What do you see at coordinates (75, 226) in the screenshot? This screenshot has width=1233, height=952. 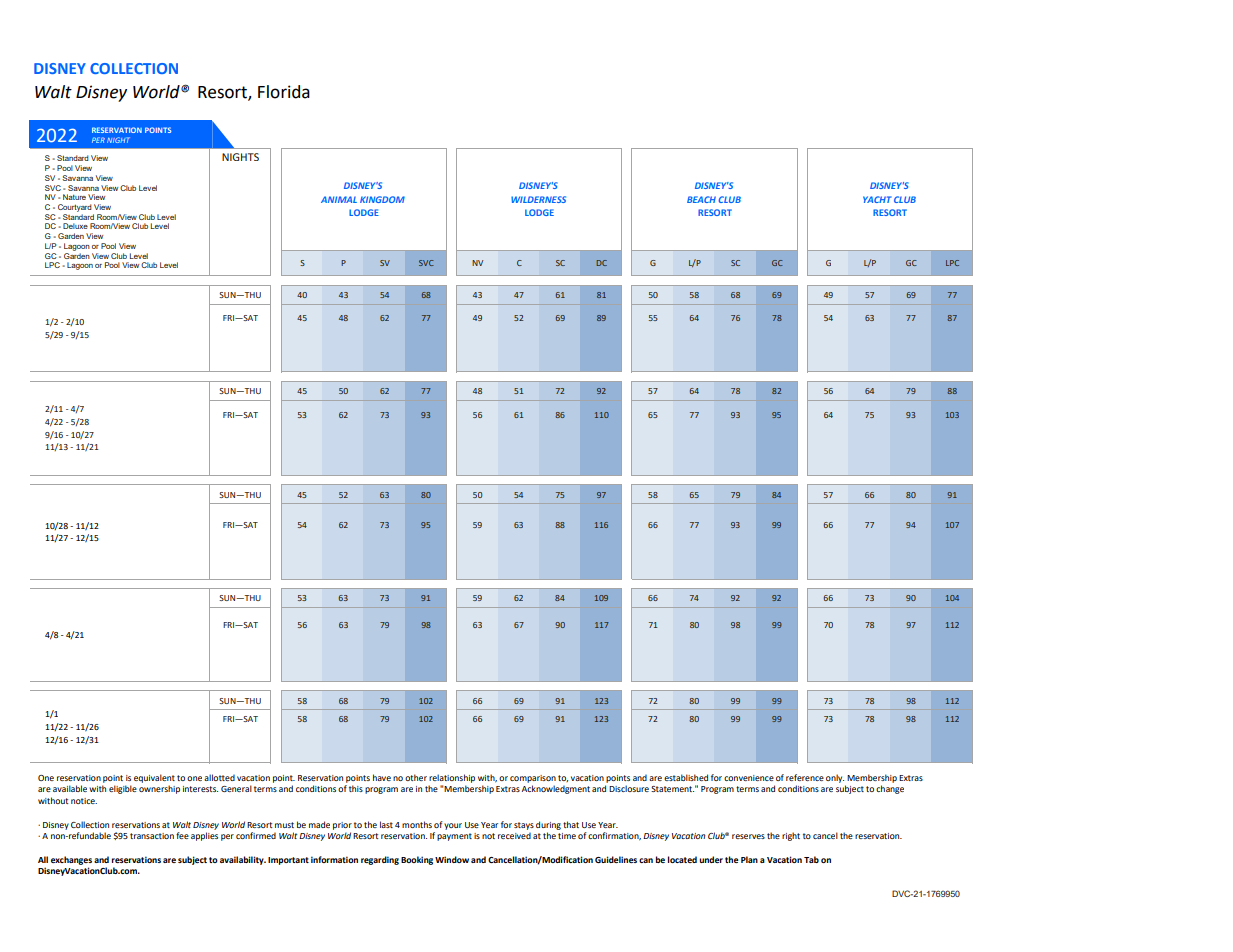 I see `Deluxe` at bounding box center [75, 226].
